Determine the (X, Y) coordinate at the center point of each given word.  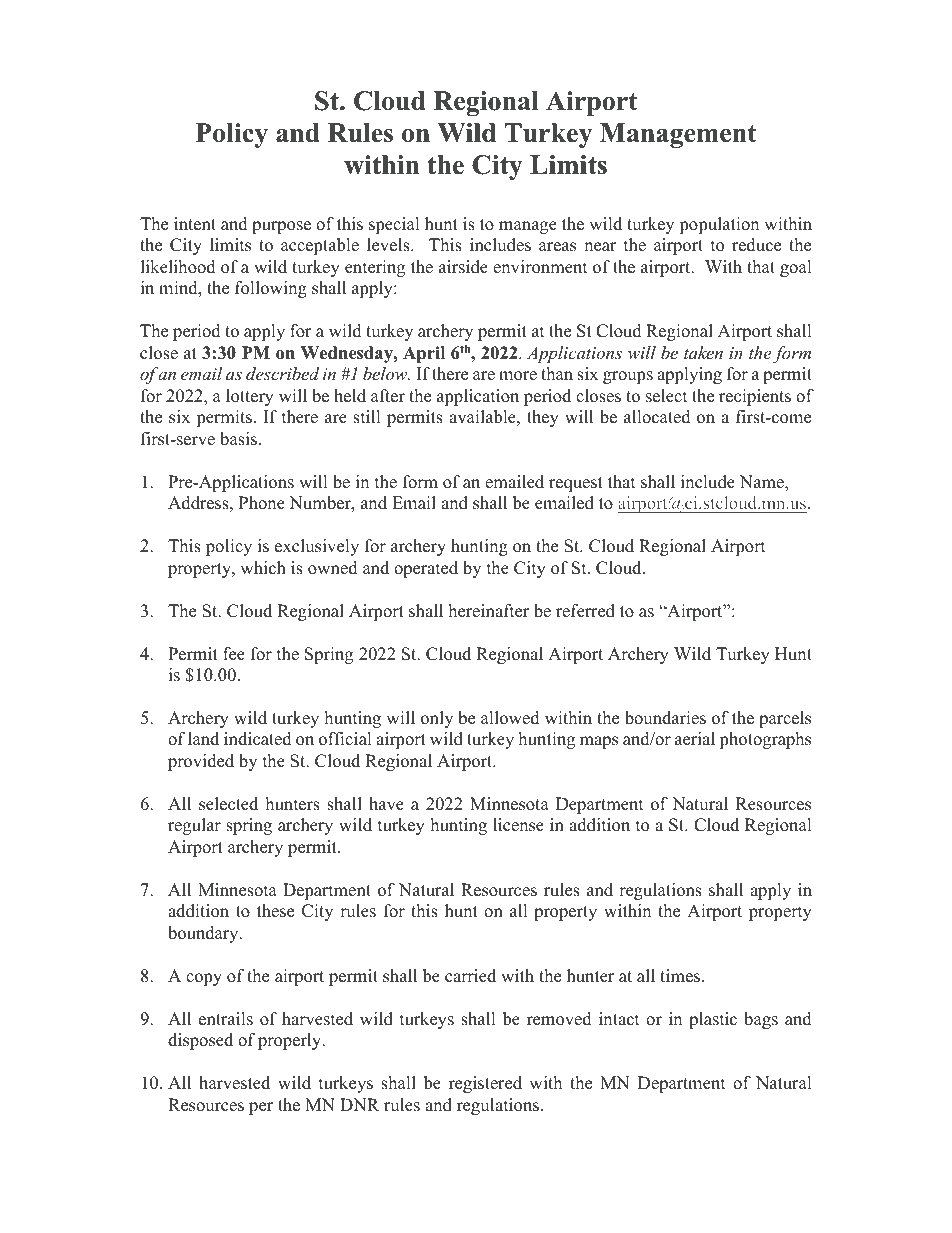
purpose (281, 227)
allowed (510, 718)
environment (540, 267)
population (719, 225)
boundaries (665, 718)
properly (291, 1041)
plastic (713, 1020)
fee (234, 654)
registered (485, 1084)
